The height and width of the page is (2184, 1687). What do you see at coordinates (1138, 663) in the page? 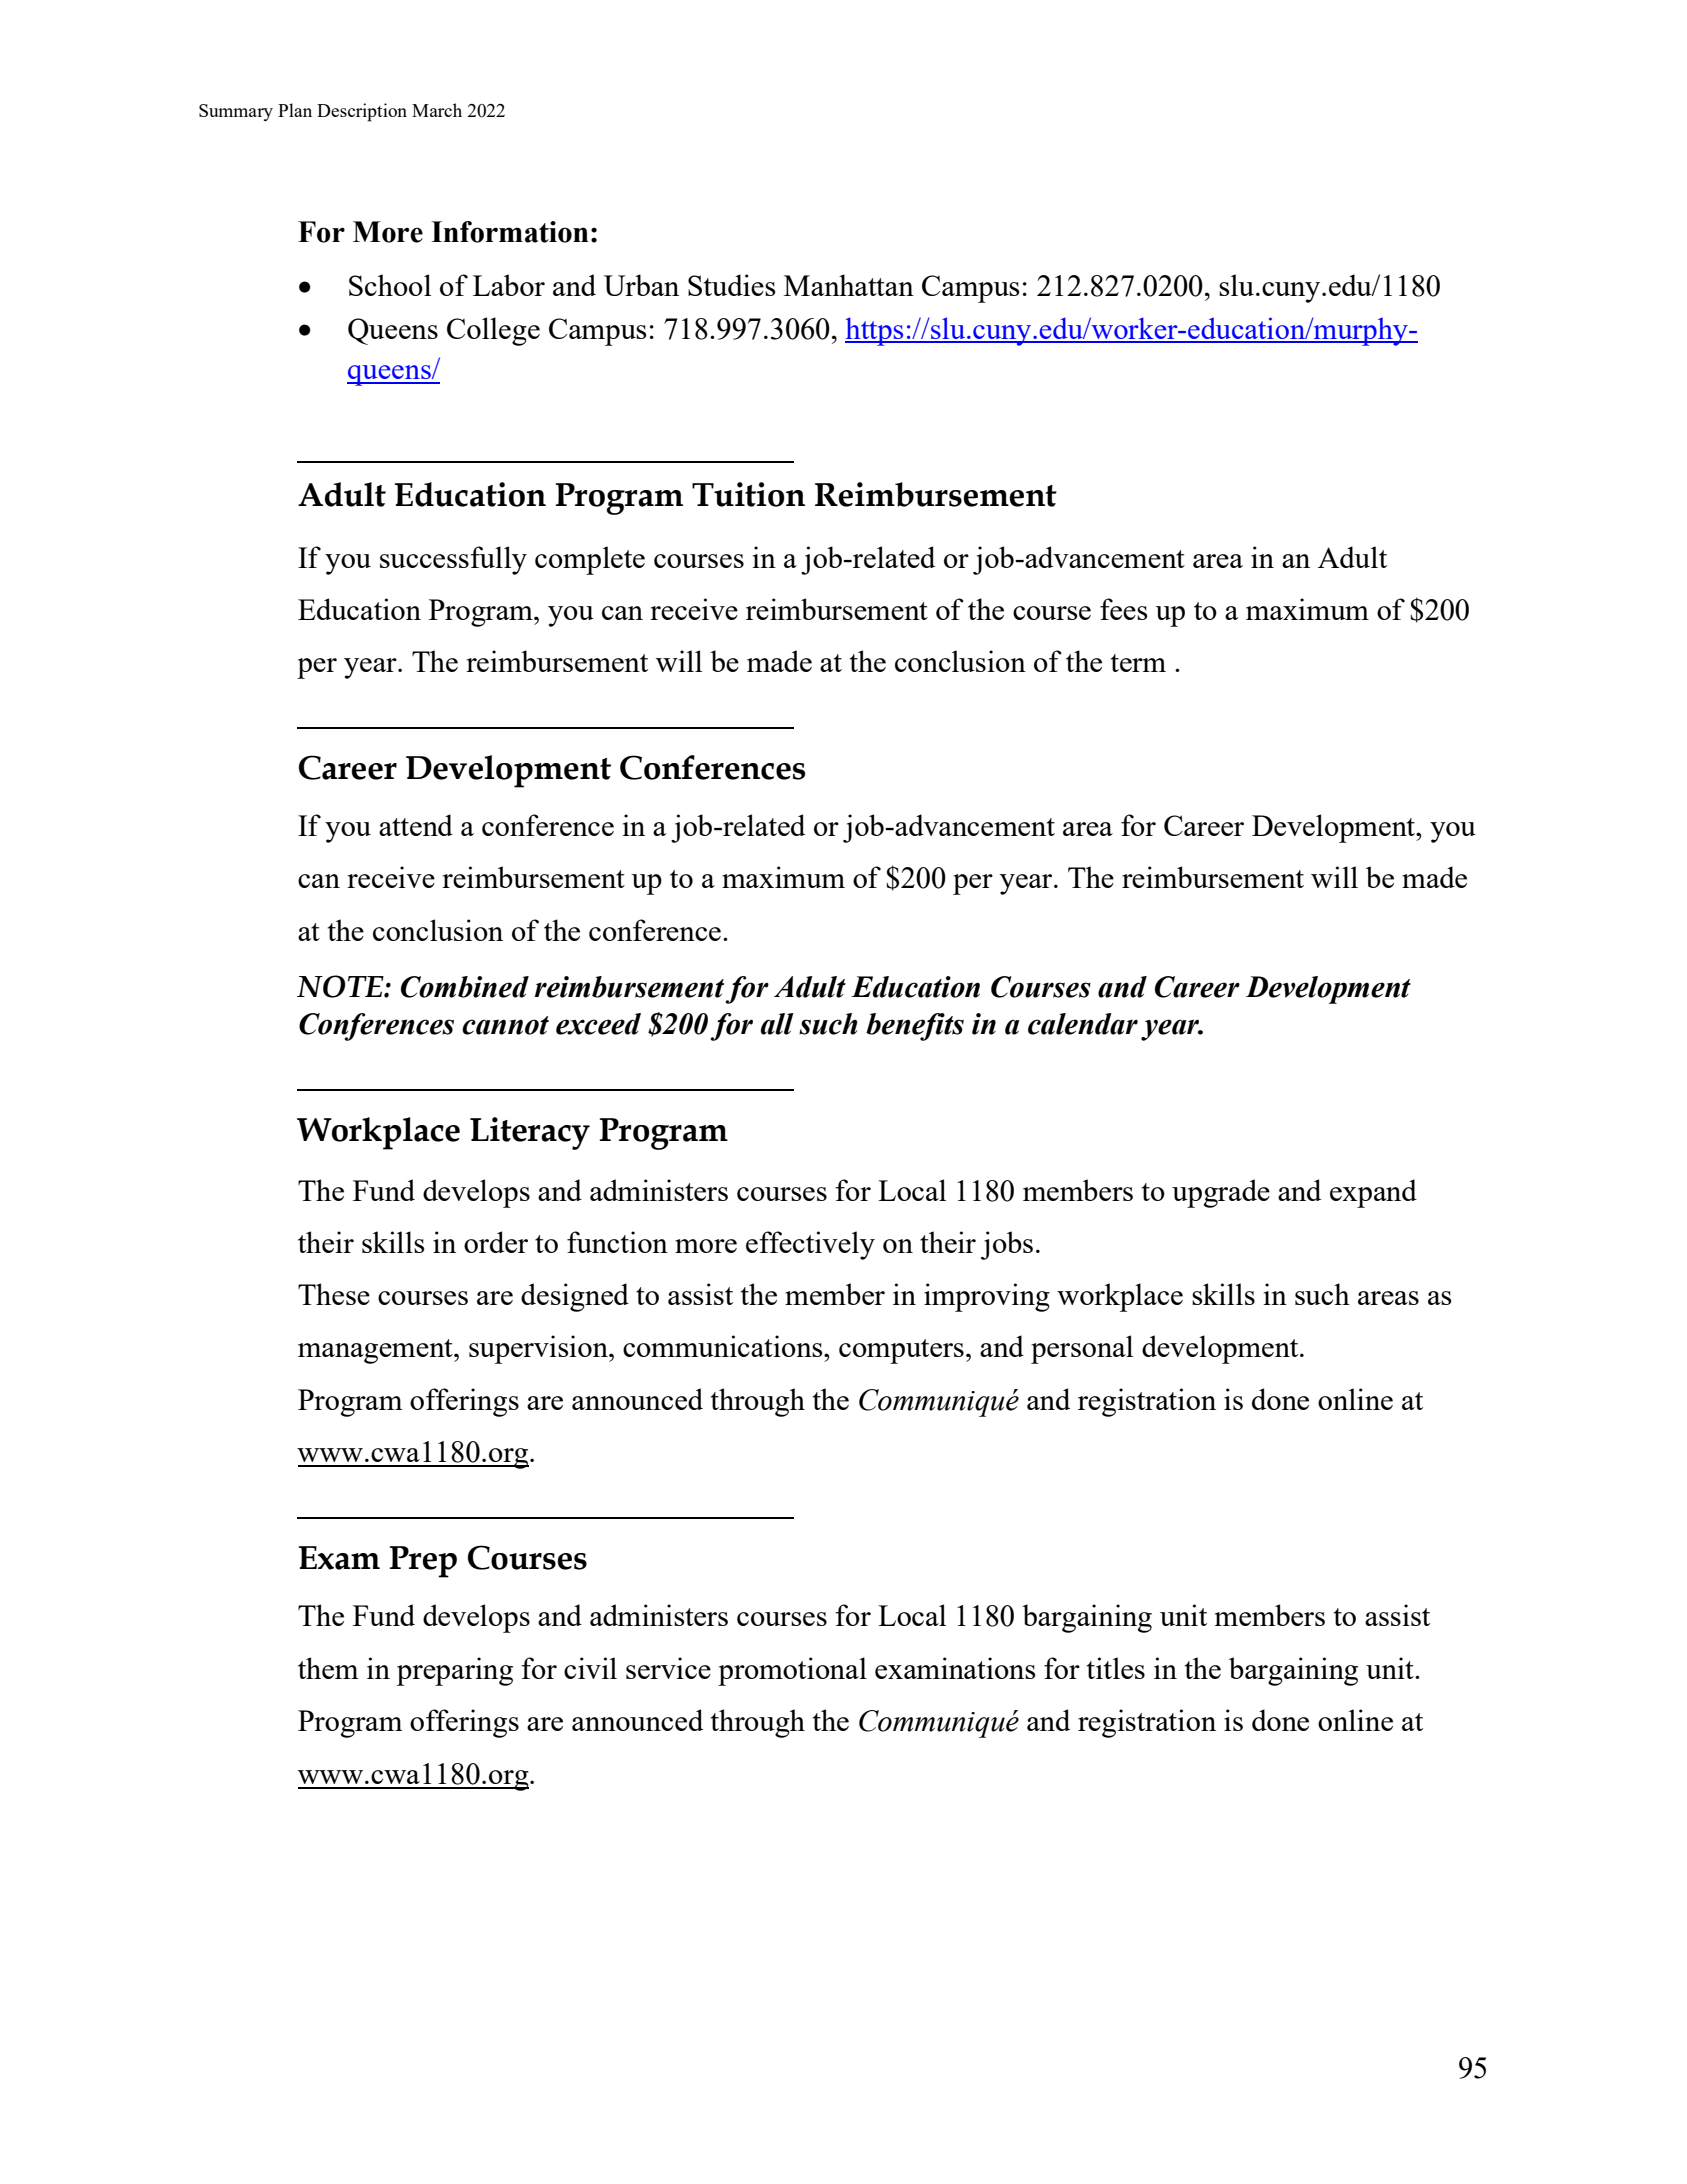
I see `term` at bounding box center [1138, 663].
